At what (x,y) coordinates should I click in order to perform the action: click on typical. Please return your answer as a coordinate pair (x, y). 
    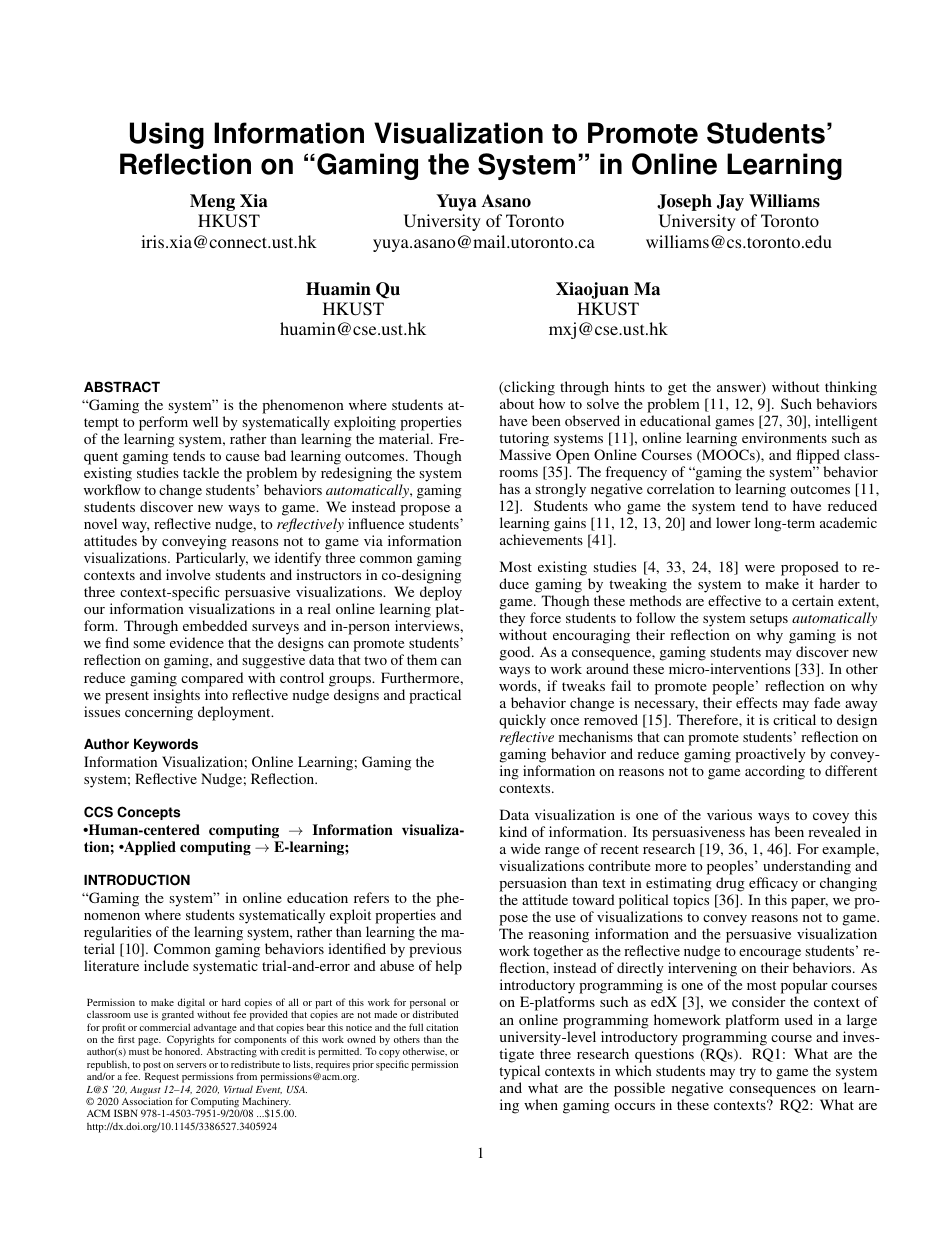
    Looking at the image, I should click on (519, 1072).
